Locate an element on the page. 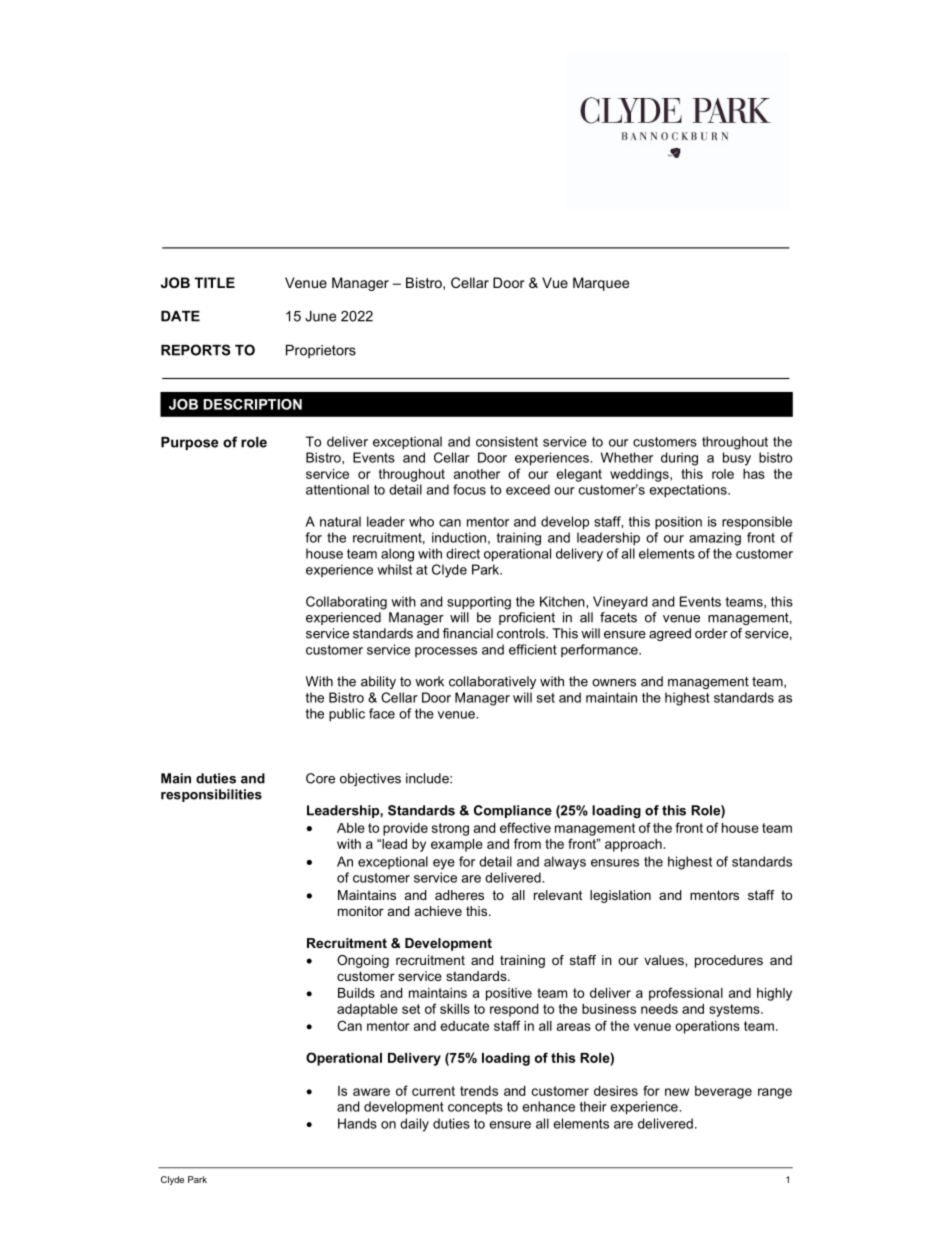 The image size is (952, 1233). expectations is located at coordinates (689, 491).
